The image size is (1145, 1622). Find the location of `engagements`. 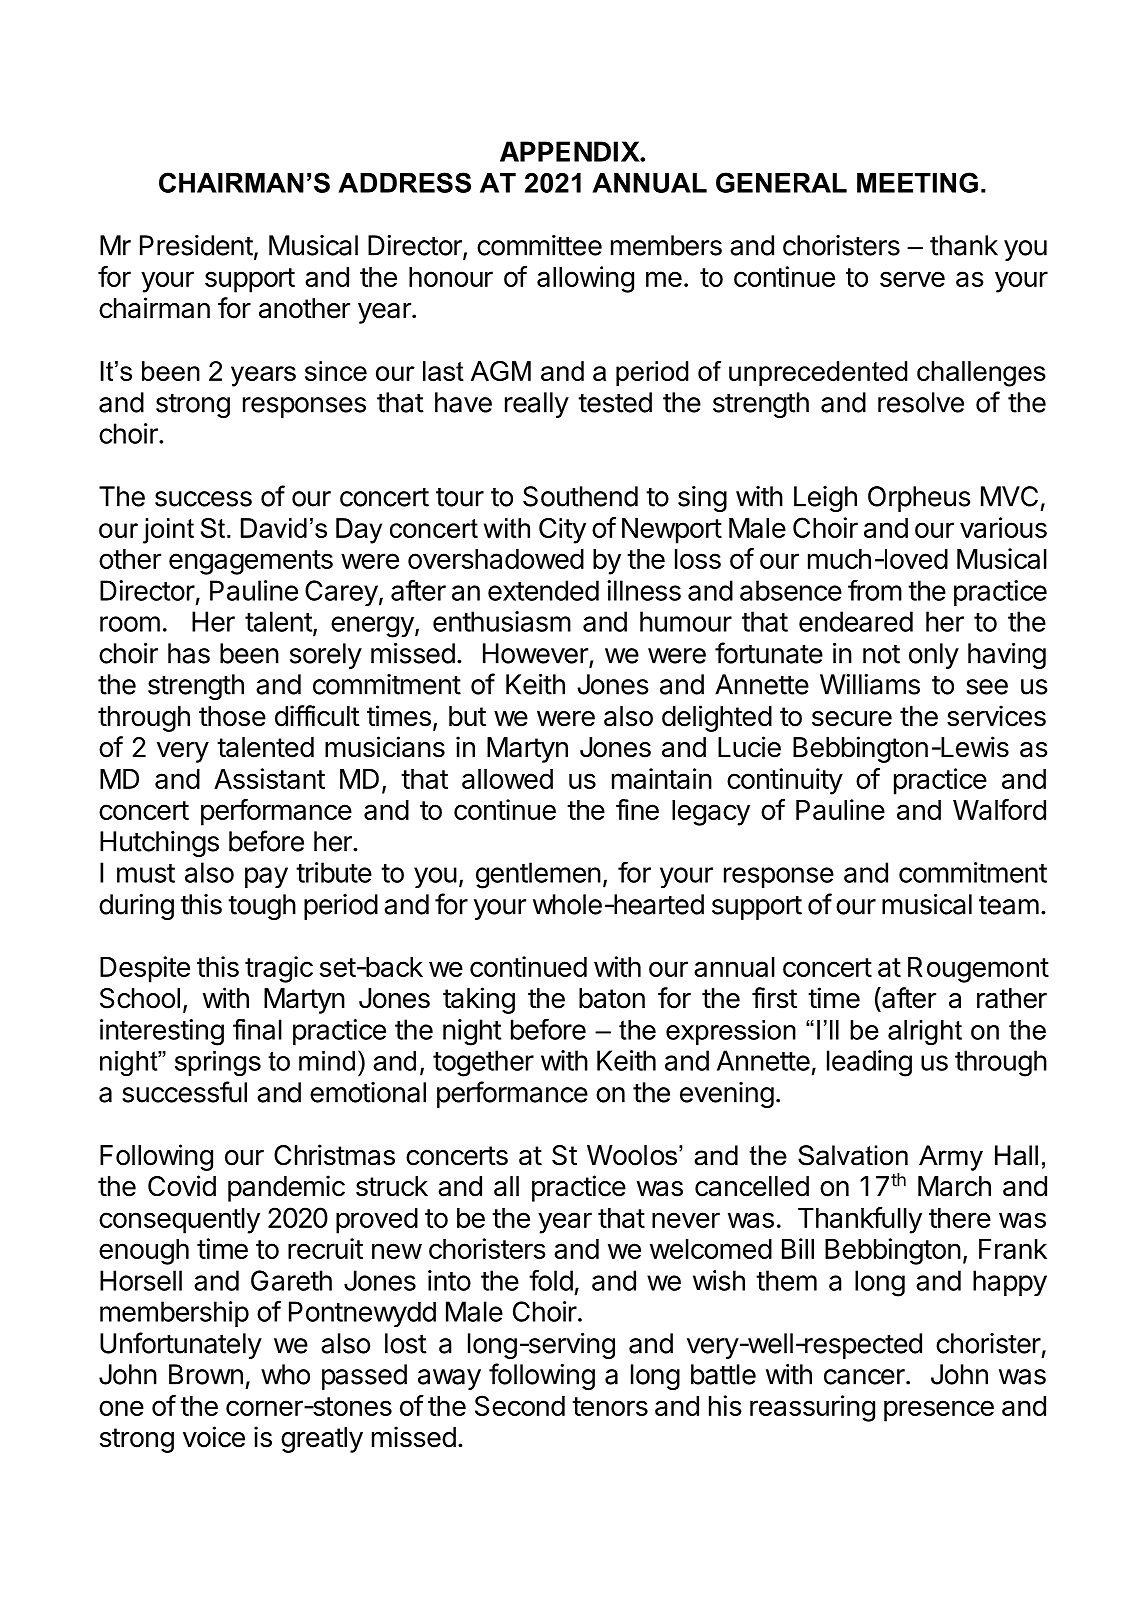

engagements is located at coordinates (251, 562).
